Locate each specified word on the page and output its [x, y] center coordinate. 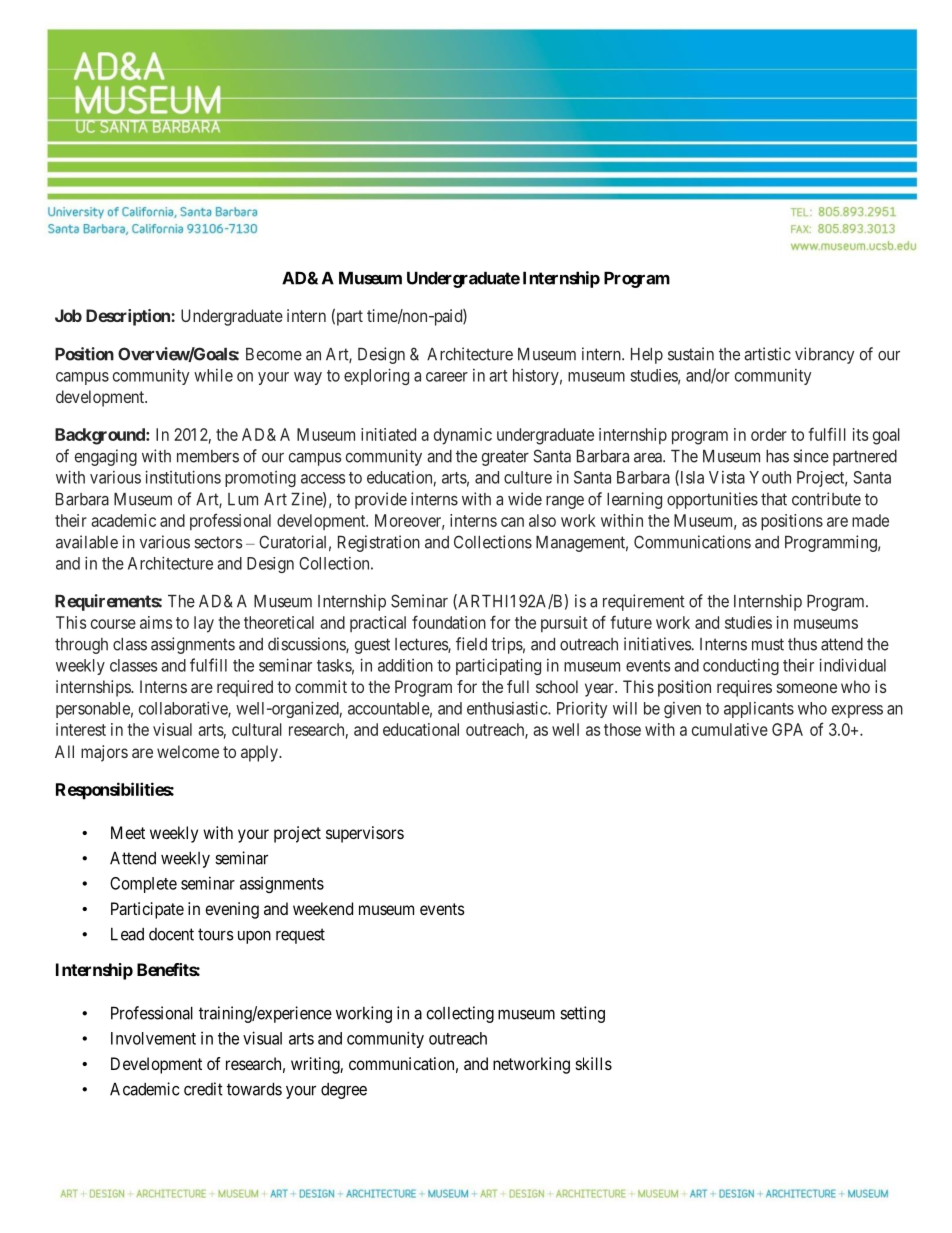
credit [203, 1089]
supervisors [365, 834]
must [768, 644]
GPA [787, 729]
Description [129, 317]
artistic [767, 354]
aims [156, 622]
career [447, 377]
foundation [449, 622]
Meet [128, 832]
